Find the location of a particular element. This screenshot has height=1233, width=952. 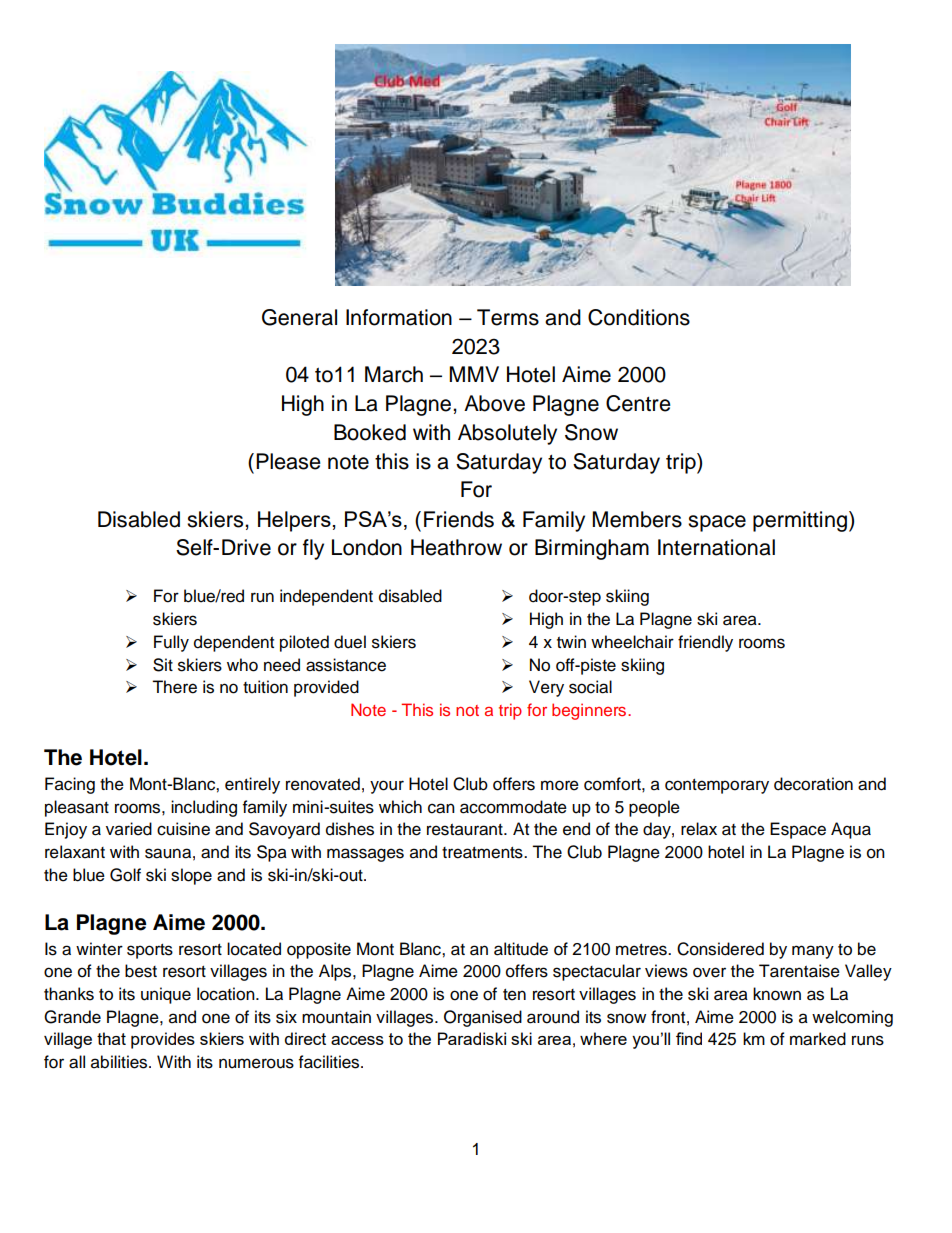

Terms is located at coordinates (508, 317).
